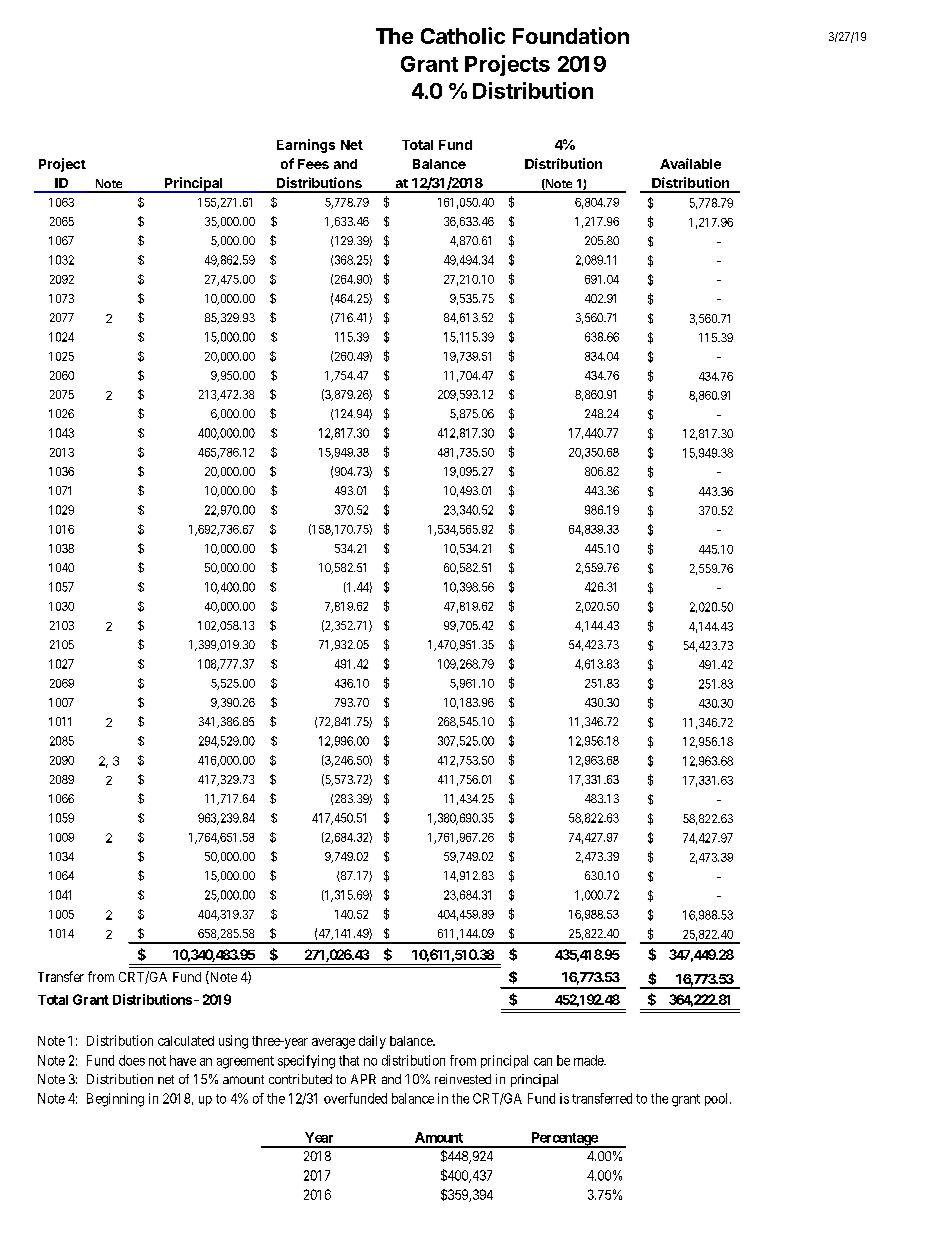 The image size is (952, 1233). Describe the element at coordinates (313, 164) in the image. I see `Fees` at that location.
